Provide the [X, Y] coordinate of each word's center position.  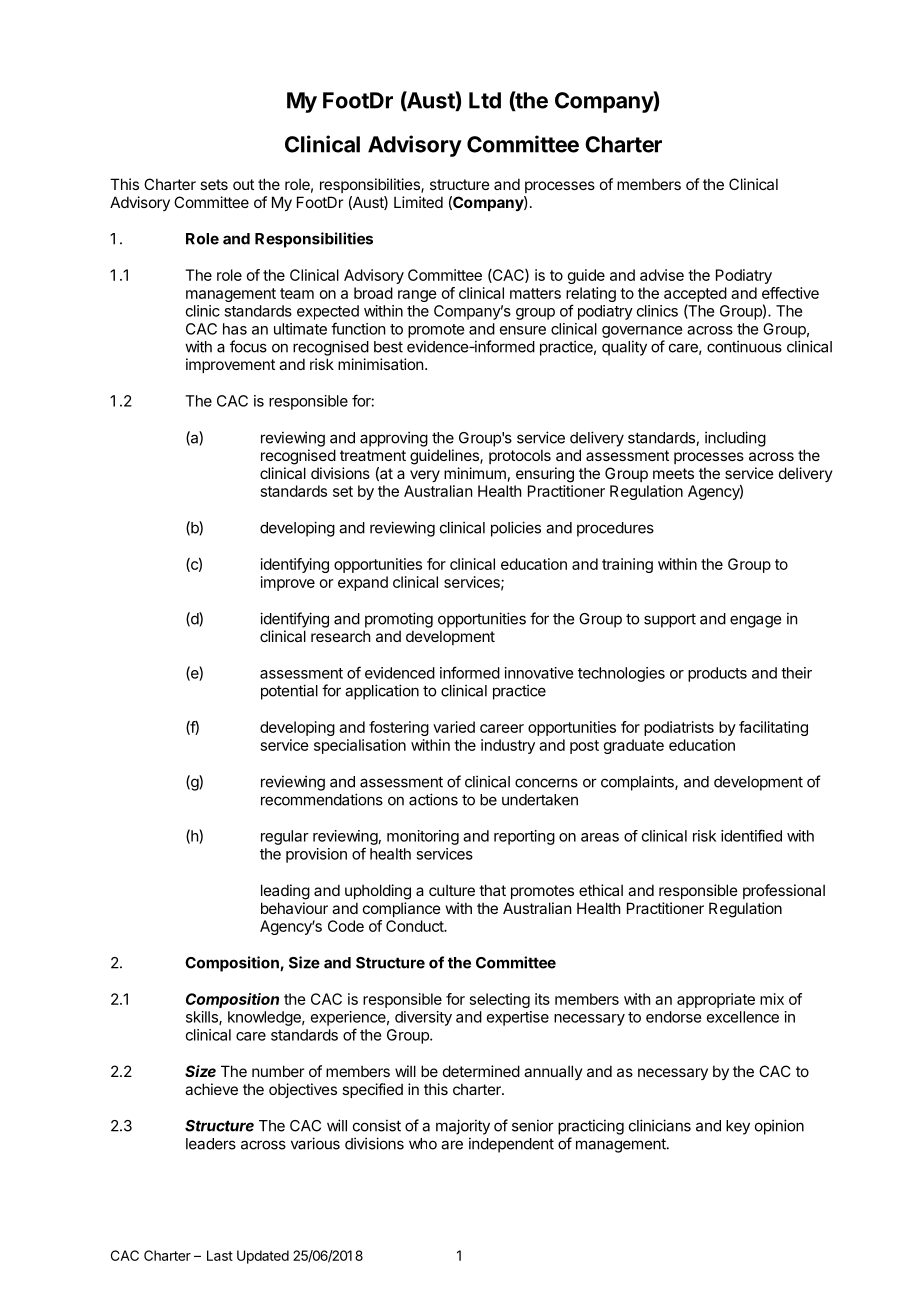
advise [662, 275]
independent [511, 1145]
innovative [539, 673]
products [717, 674]
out [243, 184]
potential [289, 692]
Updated [263, 1257]
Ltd [485, 100]
